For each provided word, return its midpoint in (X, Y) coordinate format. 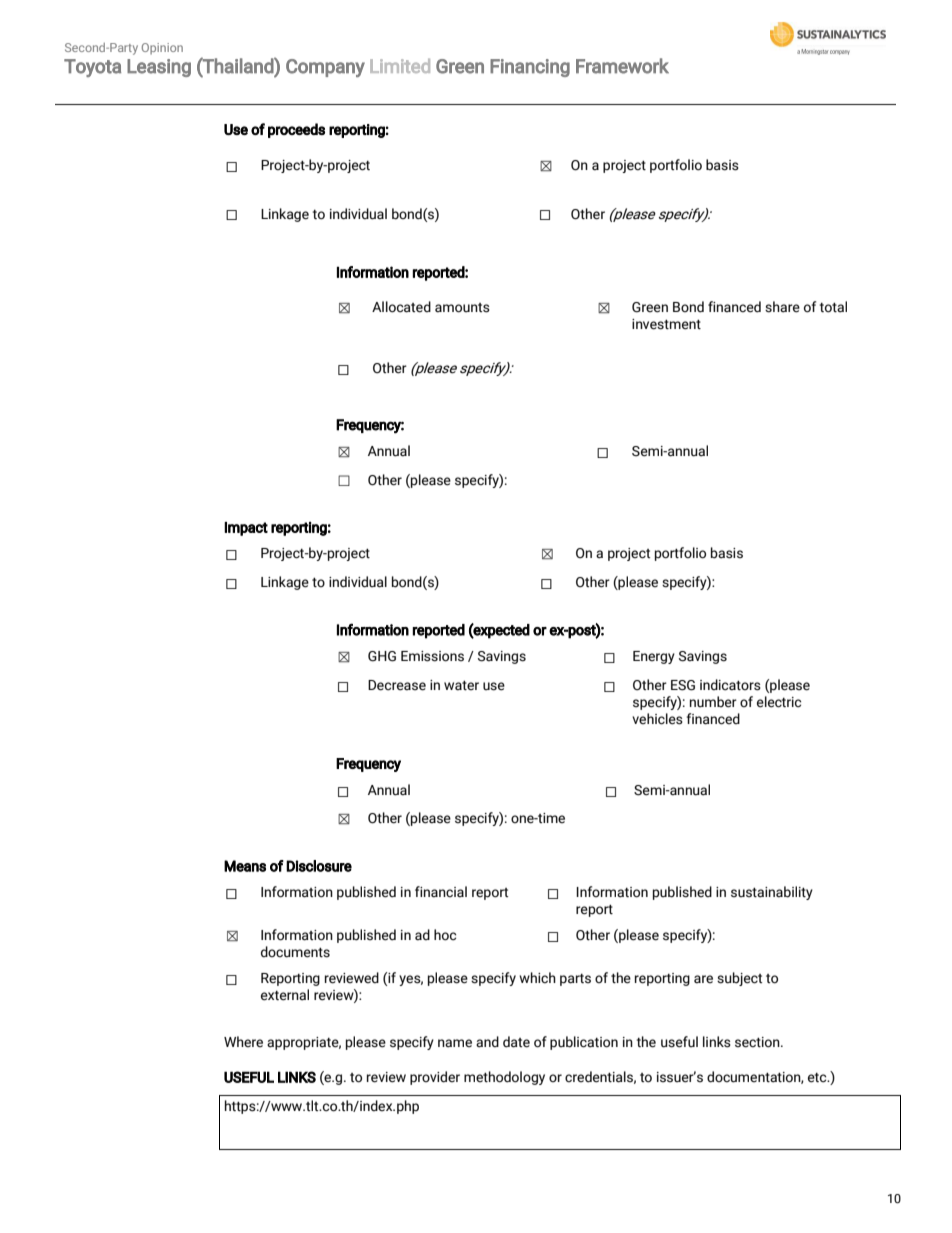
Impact (246, 529)
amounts (462, 308)
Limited (400, 66)
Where (243, 1041)
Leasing (159, 68)
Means (245, 866)
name (455, 1043)
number (713, 702)
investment (666, 324)
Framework (622, 66)
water (461, 686)
